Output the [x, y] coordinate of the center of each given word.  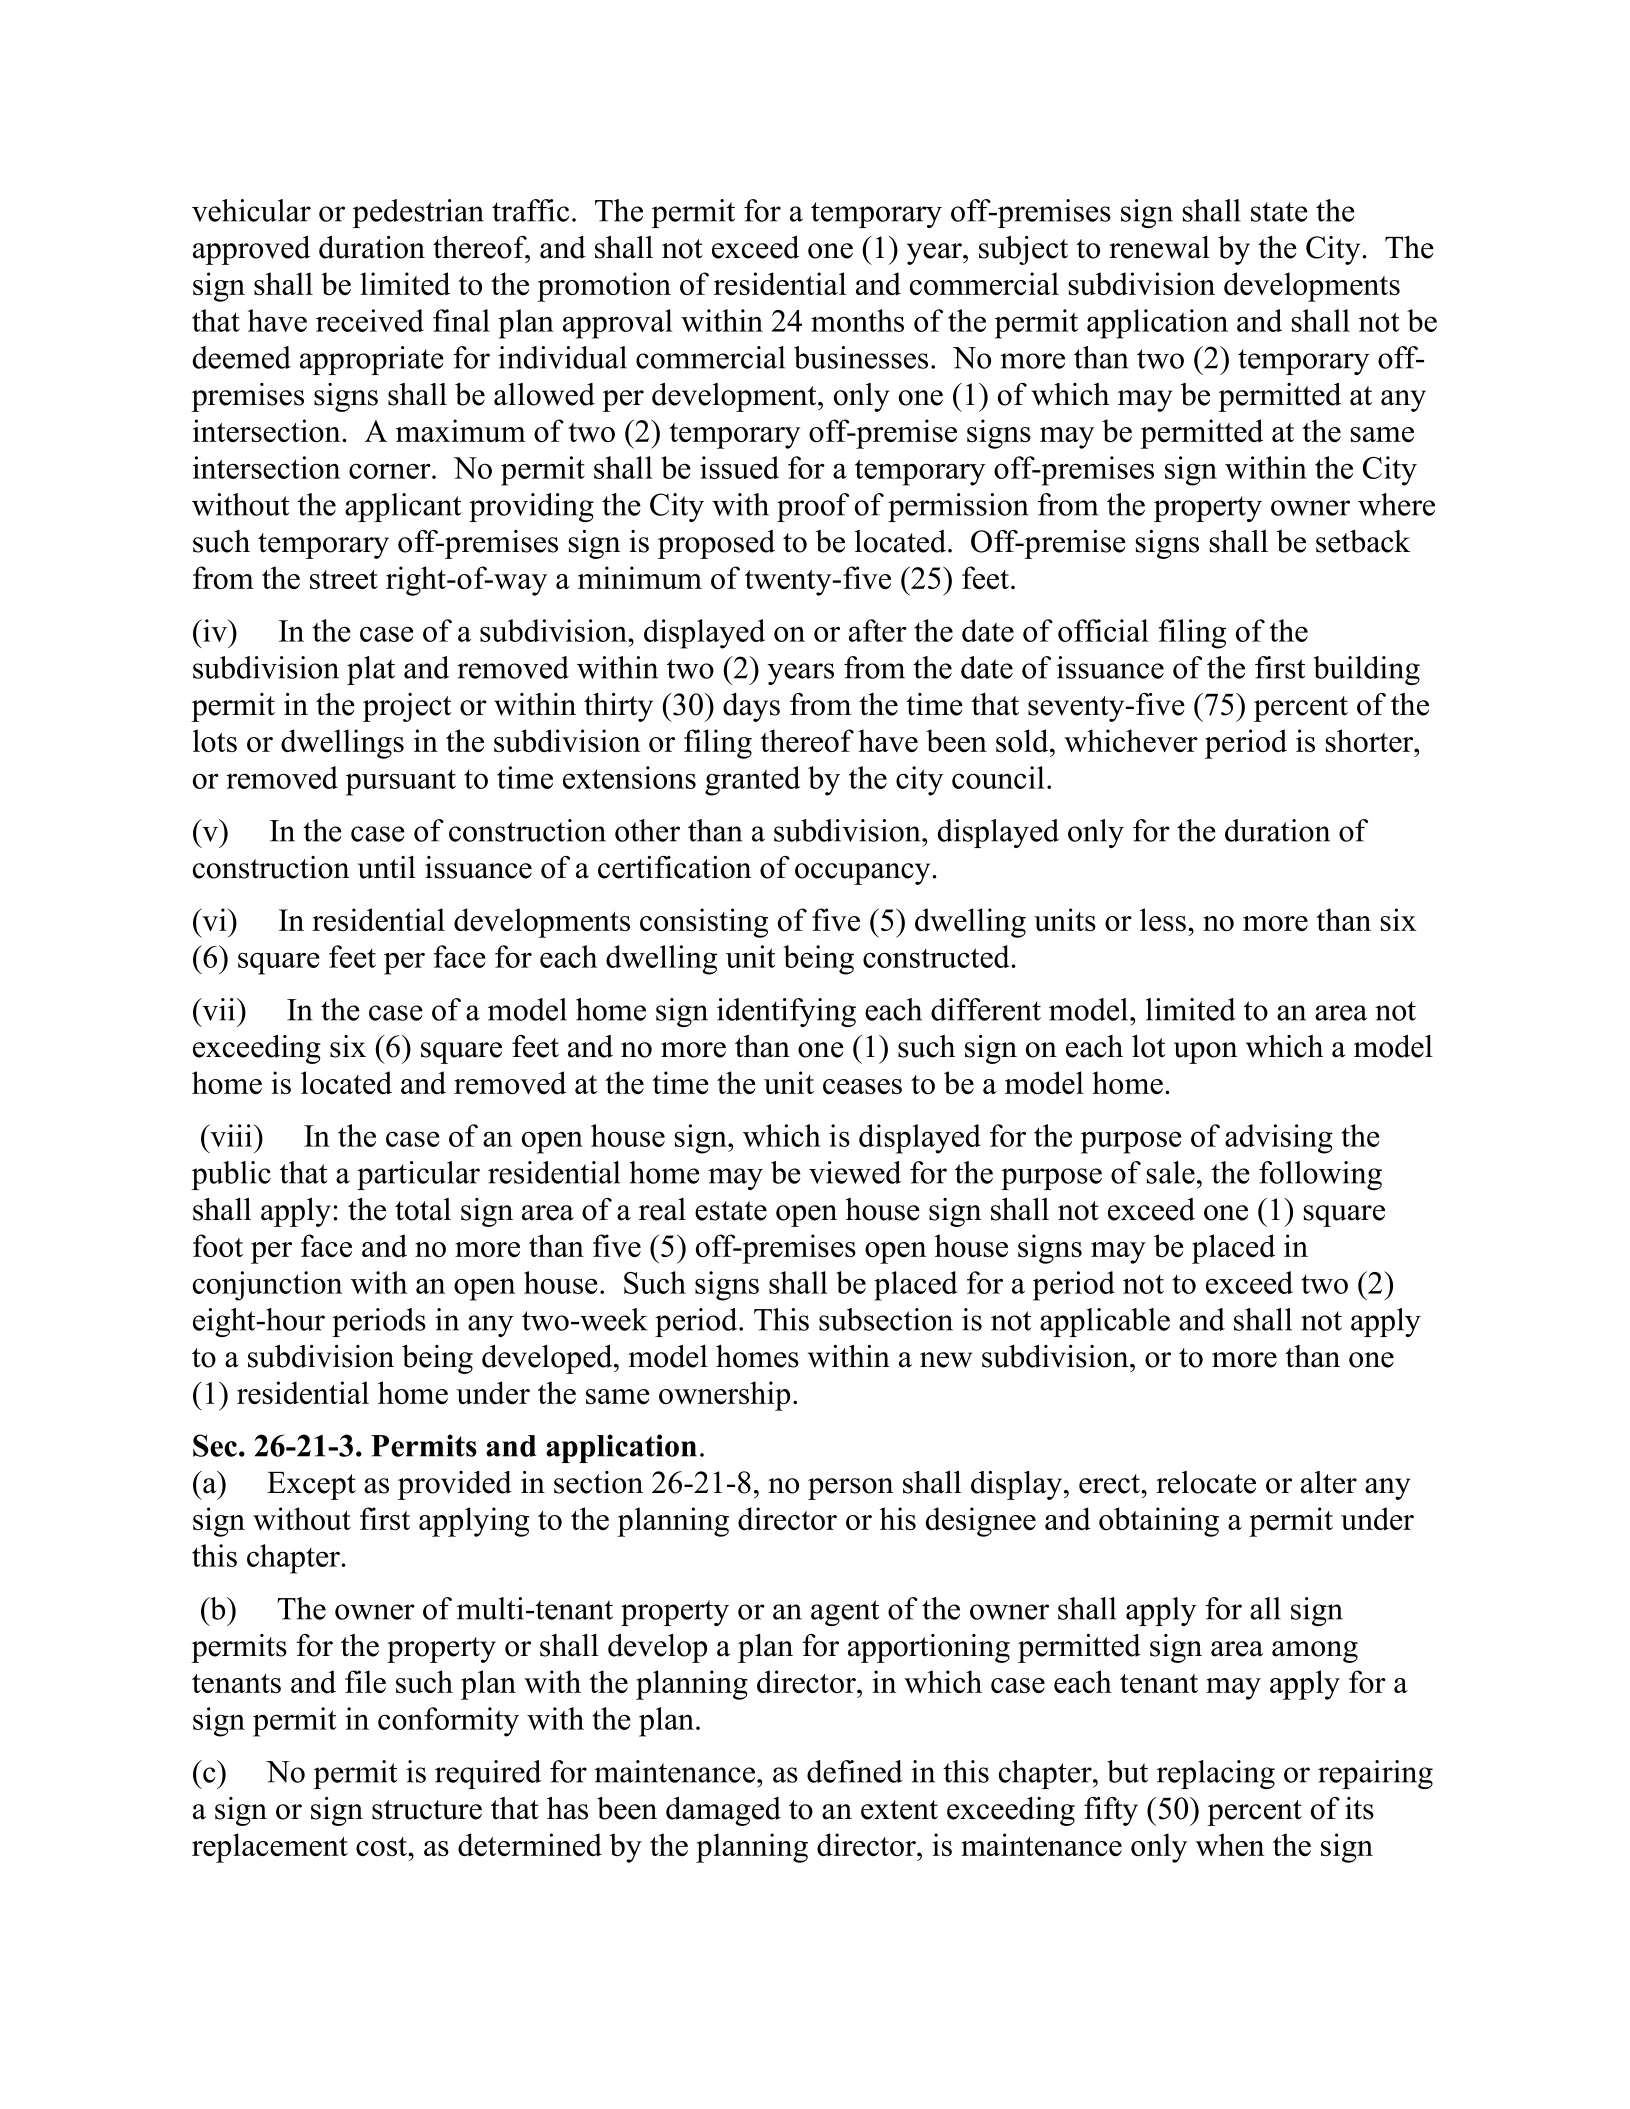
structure [427, 1810]
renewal [1159, 247]
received [370, 320]
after [878, 630]
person [851, 1489]
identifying [786, 1012]
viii [231, 1135]
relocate [1206, 1482]
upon [1206, 1053]
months [857, 320]
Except [311, 1486]
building [1367, 670]
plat [371, 670]
